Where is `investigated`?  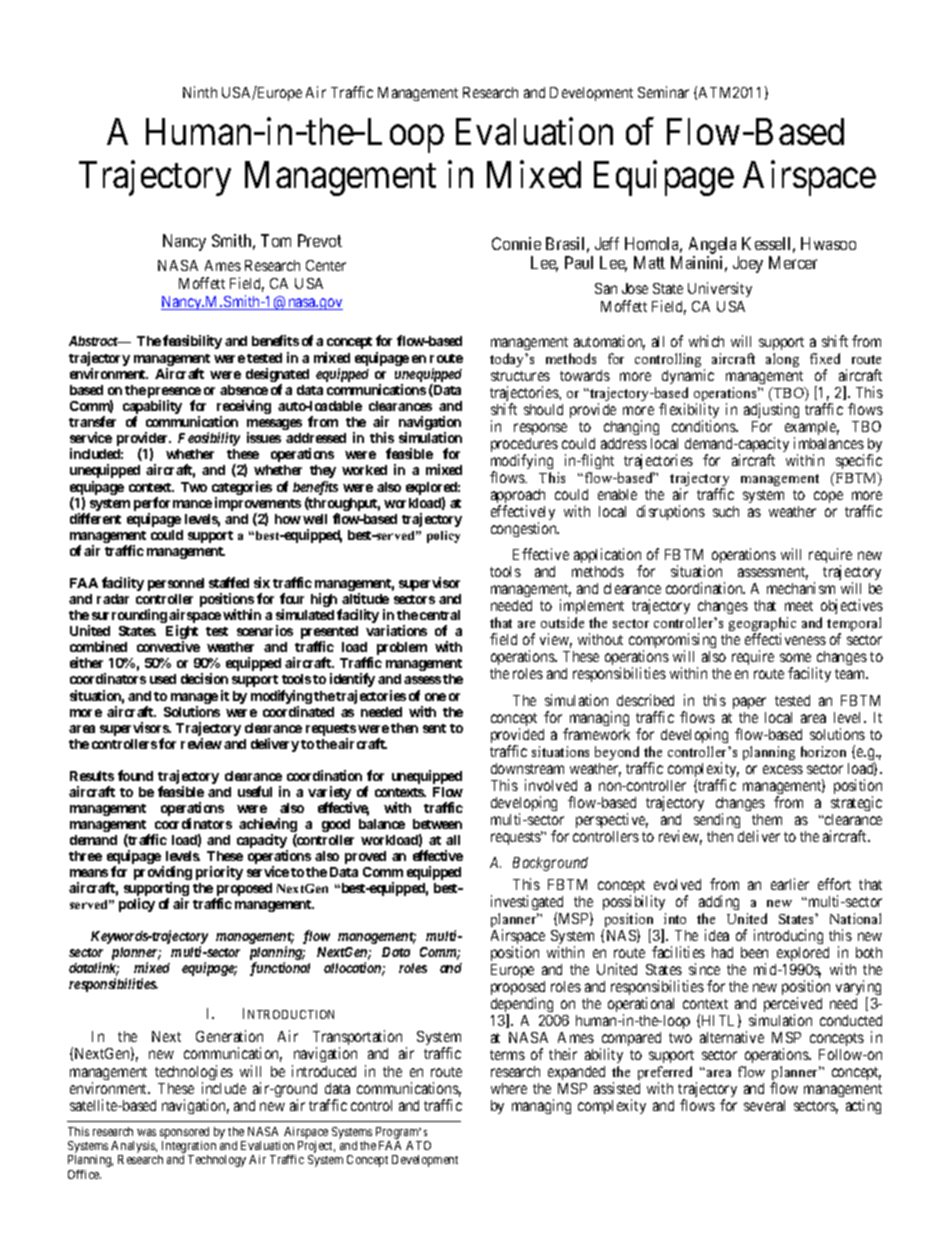 investigated is located at coordinates (527, 904).
